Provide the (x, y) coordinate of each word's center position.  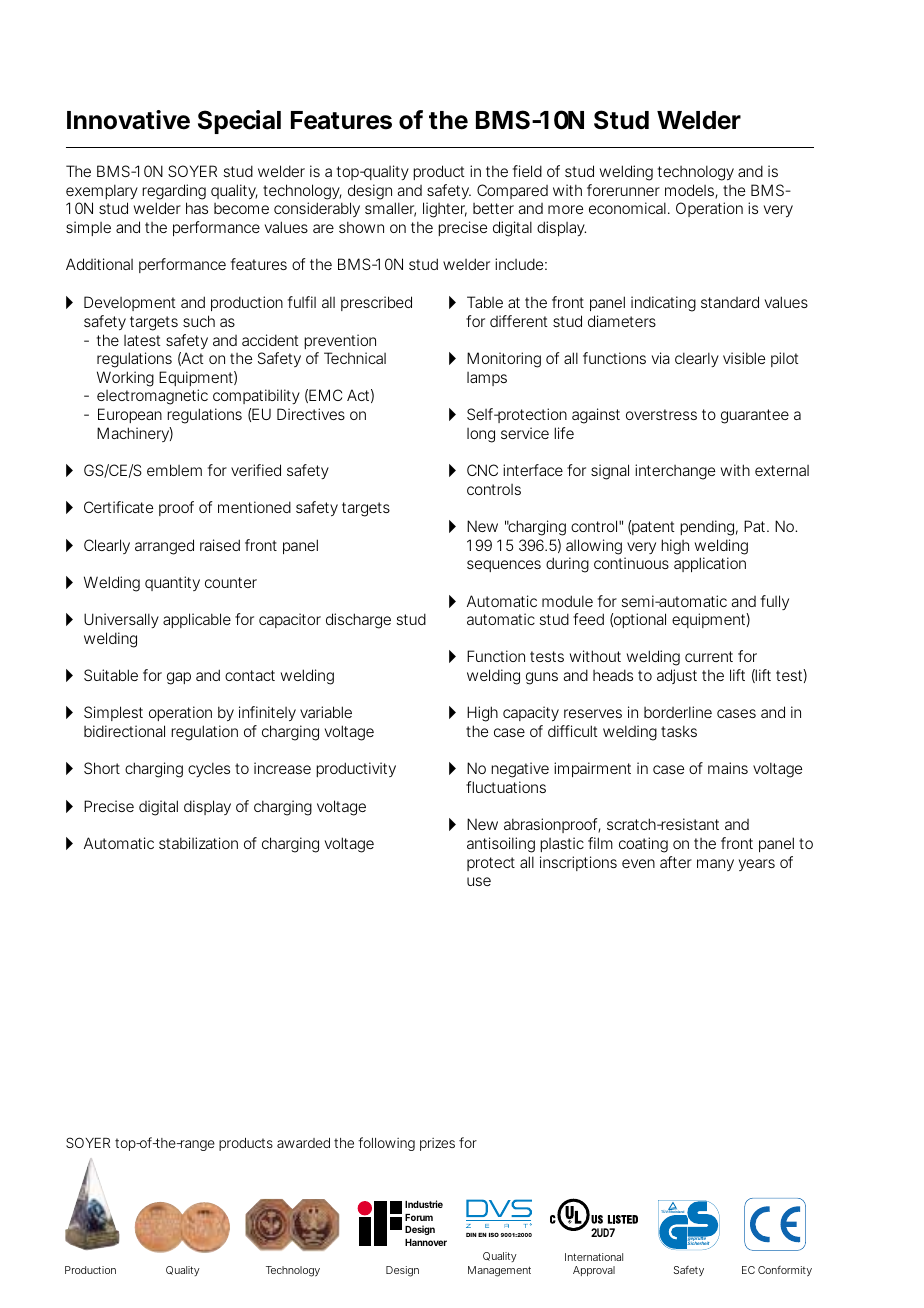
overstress (661, 414)
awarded (303, 1143)
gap (179, 678)
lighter (445, 210)
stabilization (198, 843)
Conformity (785, 1271)
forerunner (623, 190)
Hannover (426, 1242)
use (479, 881)
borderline (678, 712)
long (481, 435)
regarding (174, 192)
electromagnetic (152, 397)
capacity (531, 713)
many (715, 865)
